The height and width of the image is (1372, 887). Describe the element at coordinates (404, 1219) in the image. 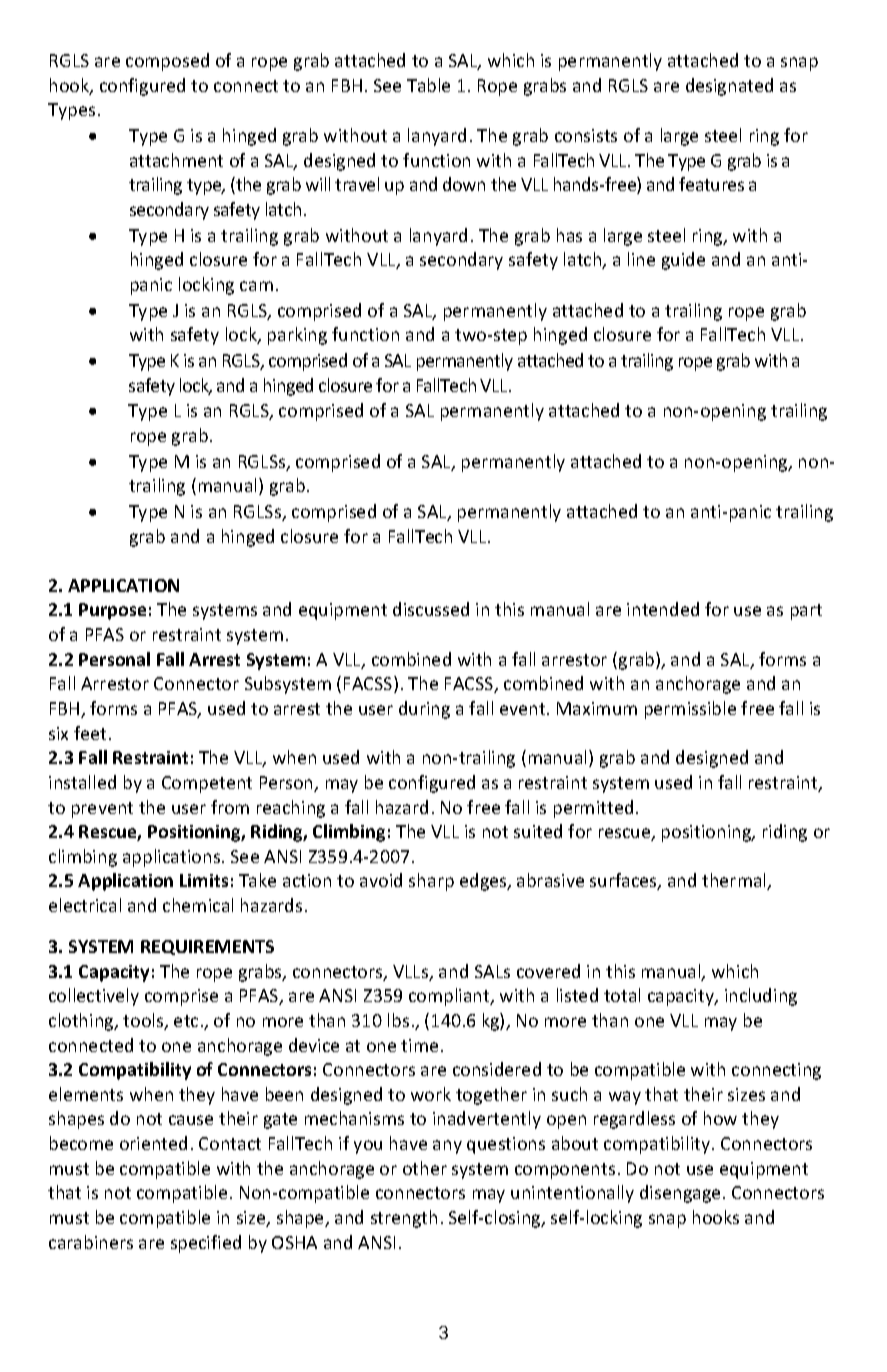

I see `strength` at that location.
